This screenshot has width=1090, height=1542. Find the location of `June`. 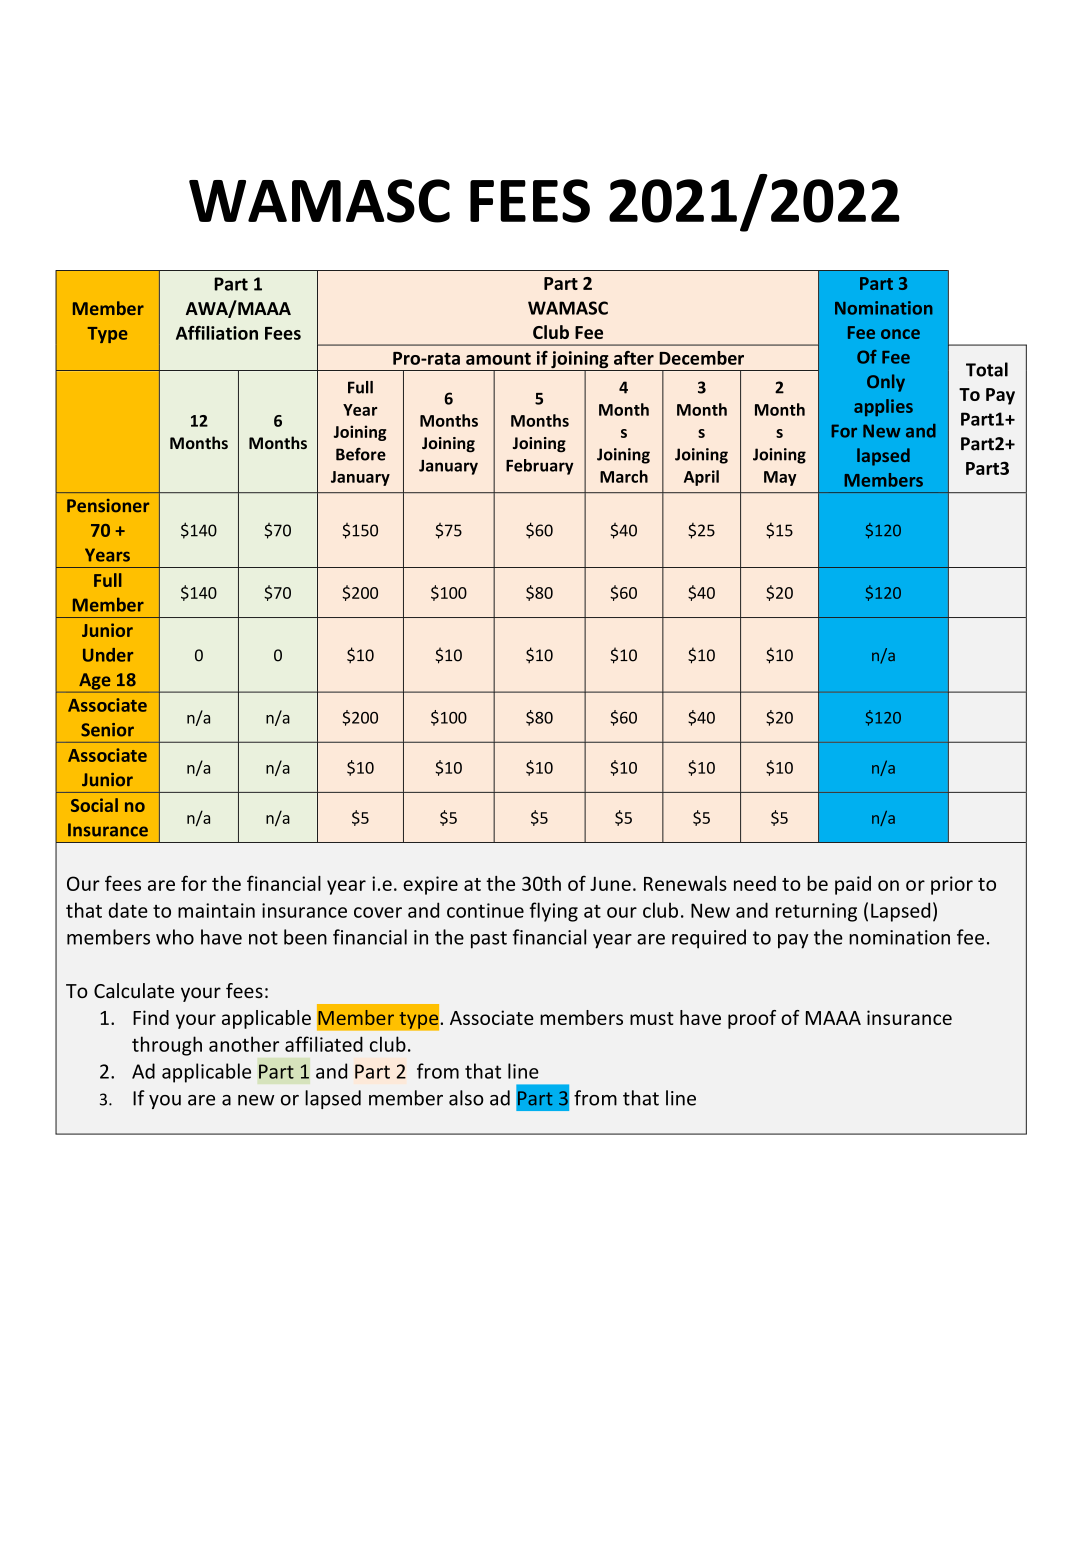

June is located at coordinates (610, 884).
